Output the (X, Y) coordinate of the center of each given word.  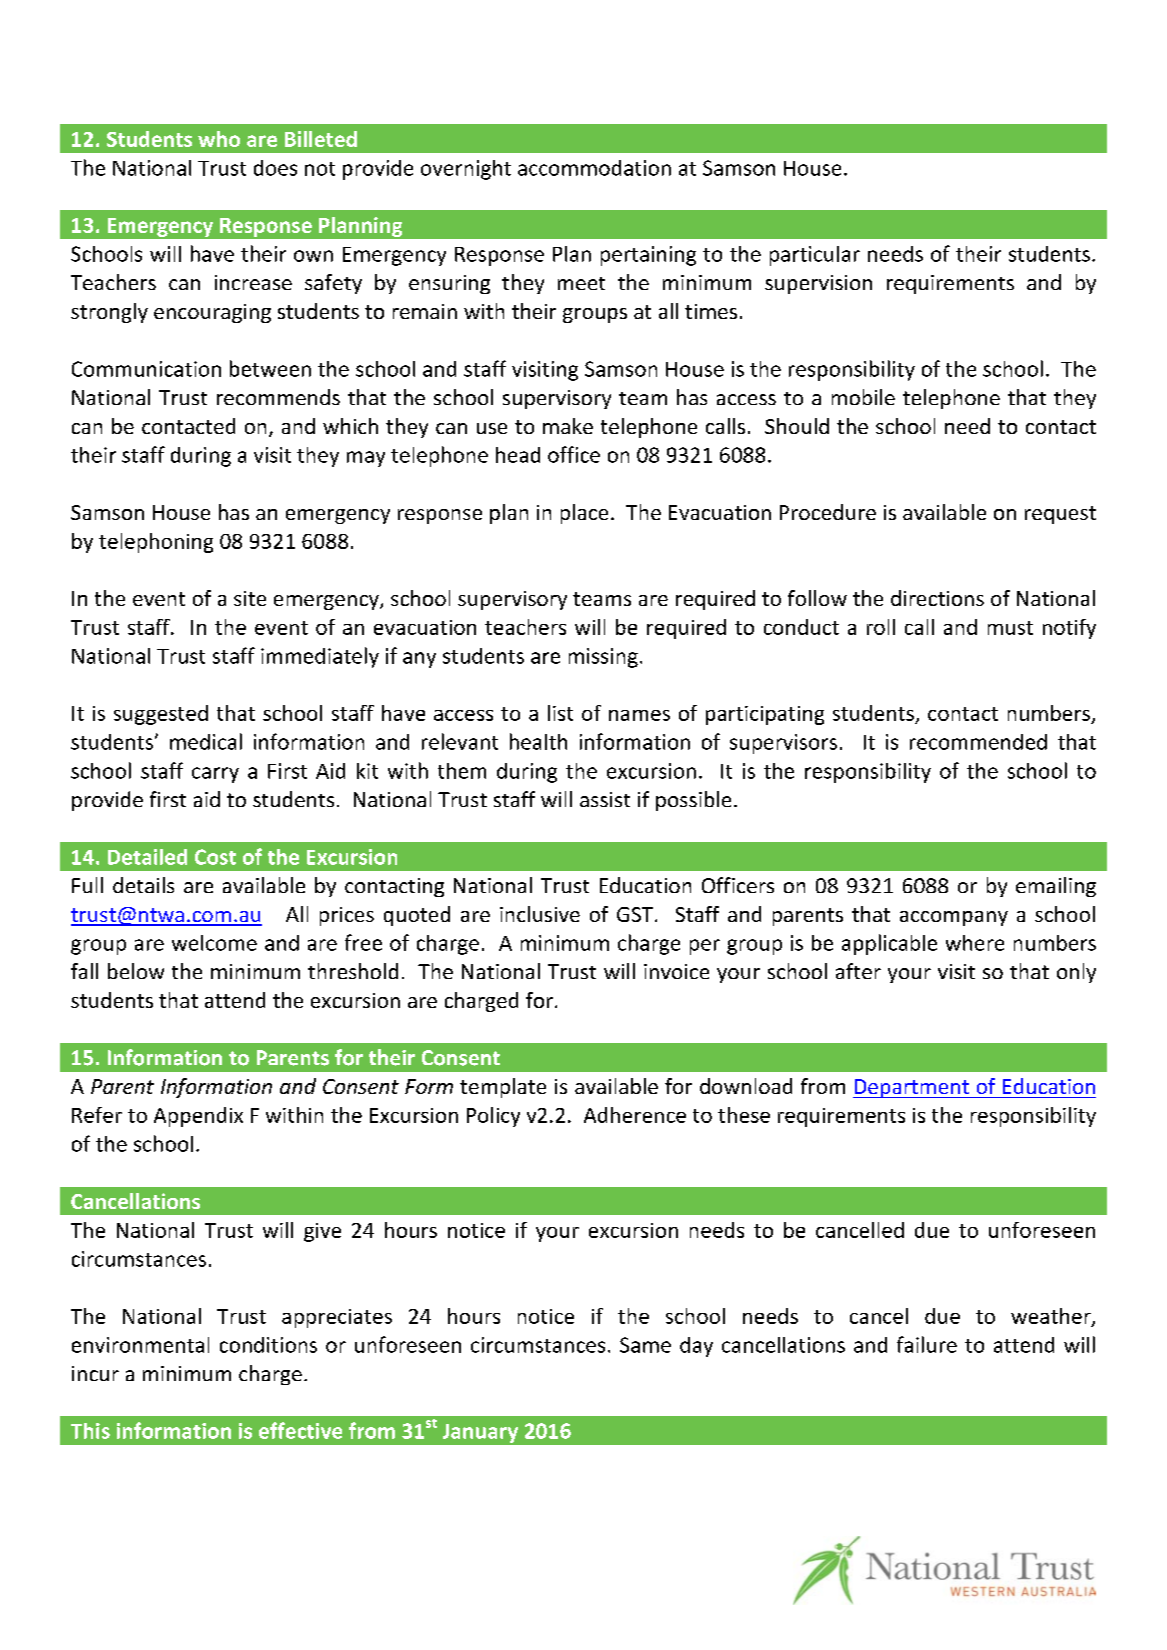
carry (215, 775)
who (219, 139)
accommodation (594, 168)
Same (645, 1345)
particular (815, 256)
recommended (978, 742)
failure (927, 1344)
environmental (140, 1345)
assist (605, 799)
